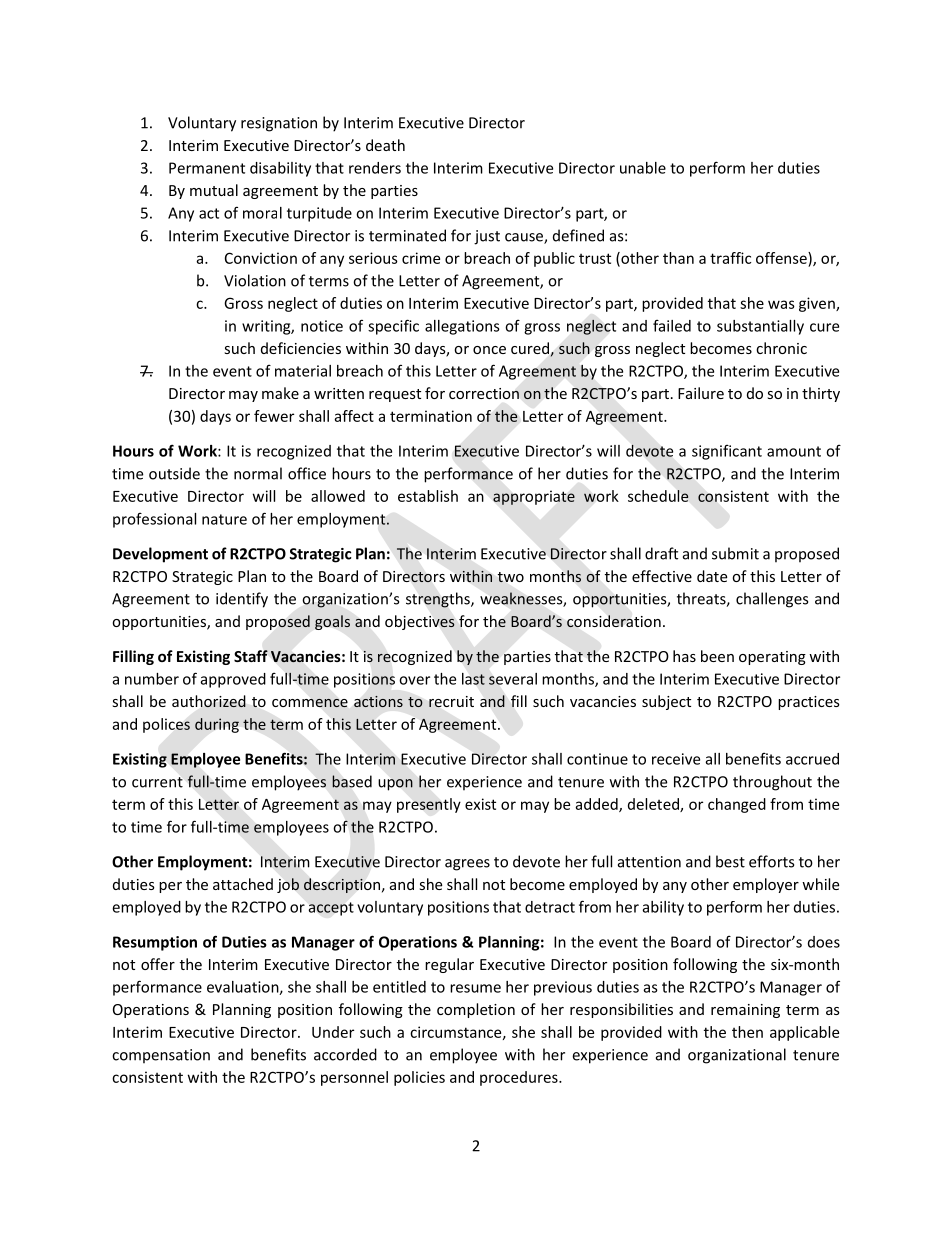 Image resolution: width=952 pixels, height=1233 pixels. What do you see at coordinates (233, 680) in the page?
I see `approved` at bounding box center [233, 680].
